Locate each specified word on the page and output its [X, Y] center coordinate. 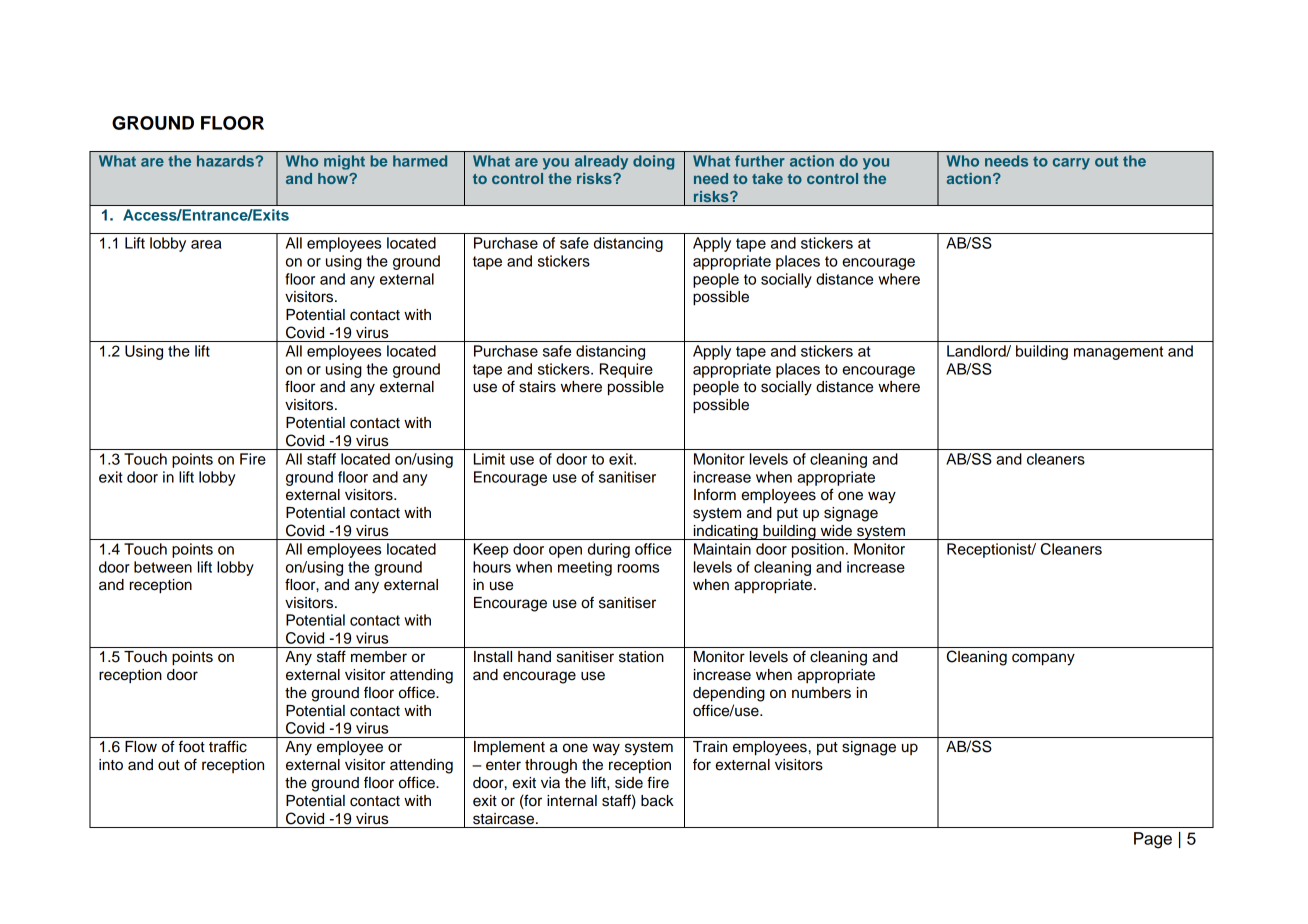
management [1118, 353]
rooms [638, 568]
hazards [225, 161]
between [163, 567]
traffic [228, 746]
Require [626, 370]
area [206, 244]
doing [653, 162]
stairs [537, 387]
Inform [715, 494]
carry [1071, 164]
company [1043, 659]
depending [729, 694]
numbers [821, 693]
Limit [489, 459]
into [111, 765]
